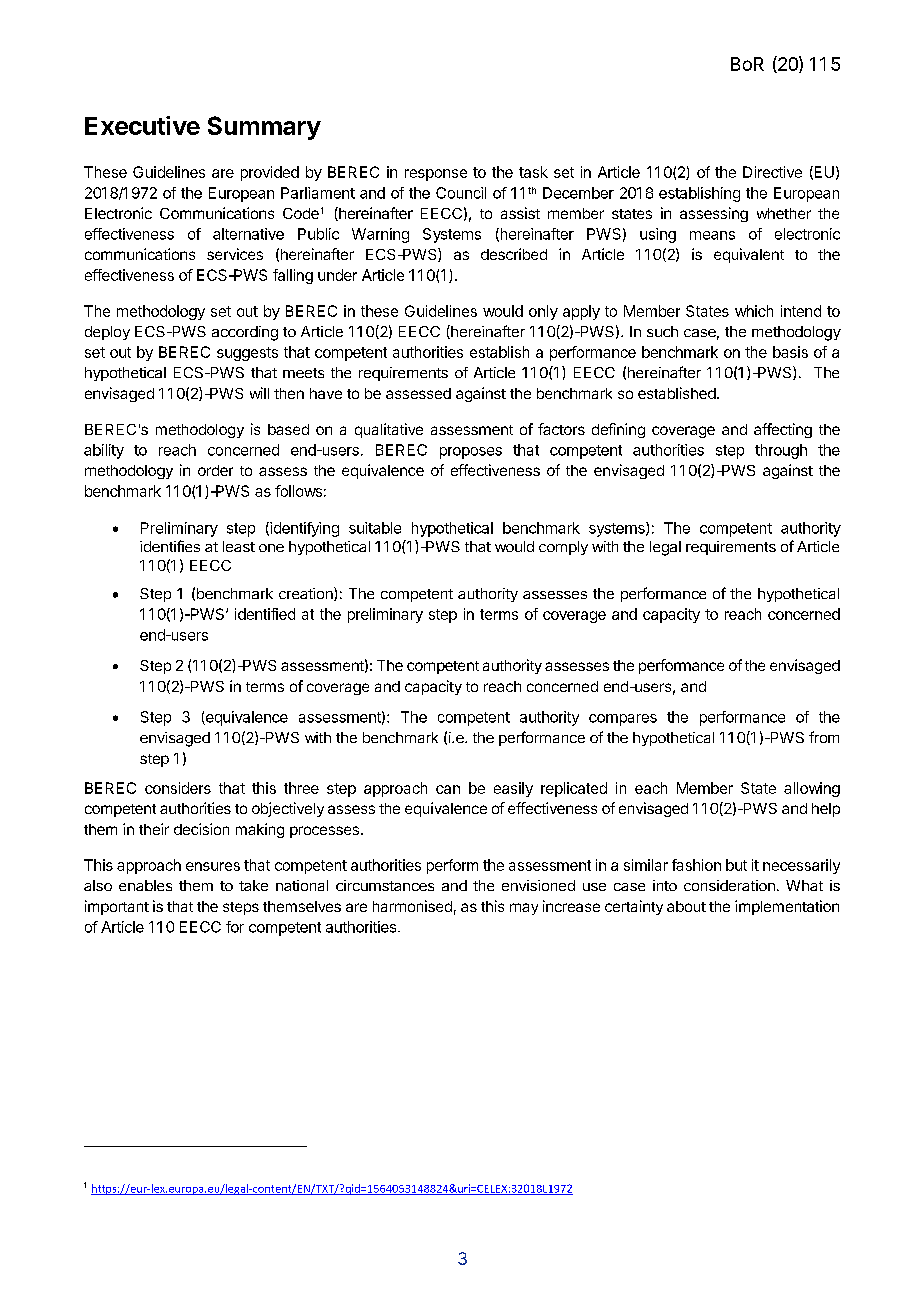 The height and width of the document is (1308, 924). I want to click on will, so click(259, 393).
